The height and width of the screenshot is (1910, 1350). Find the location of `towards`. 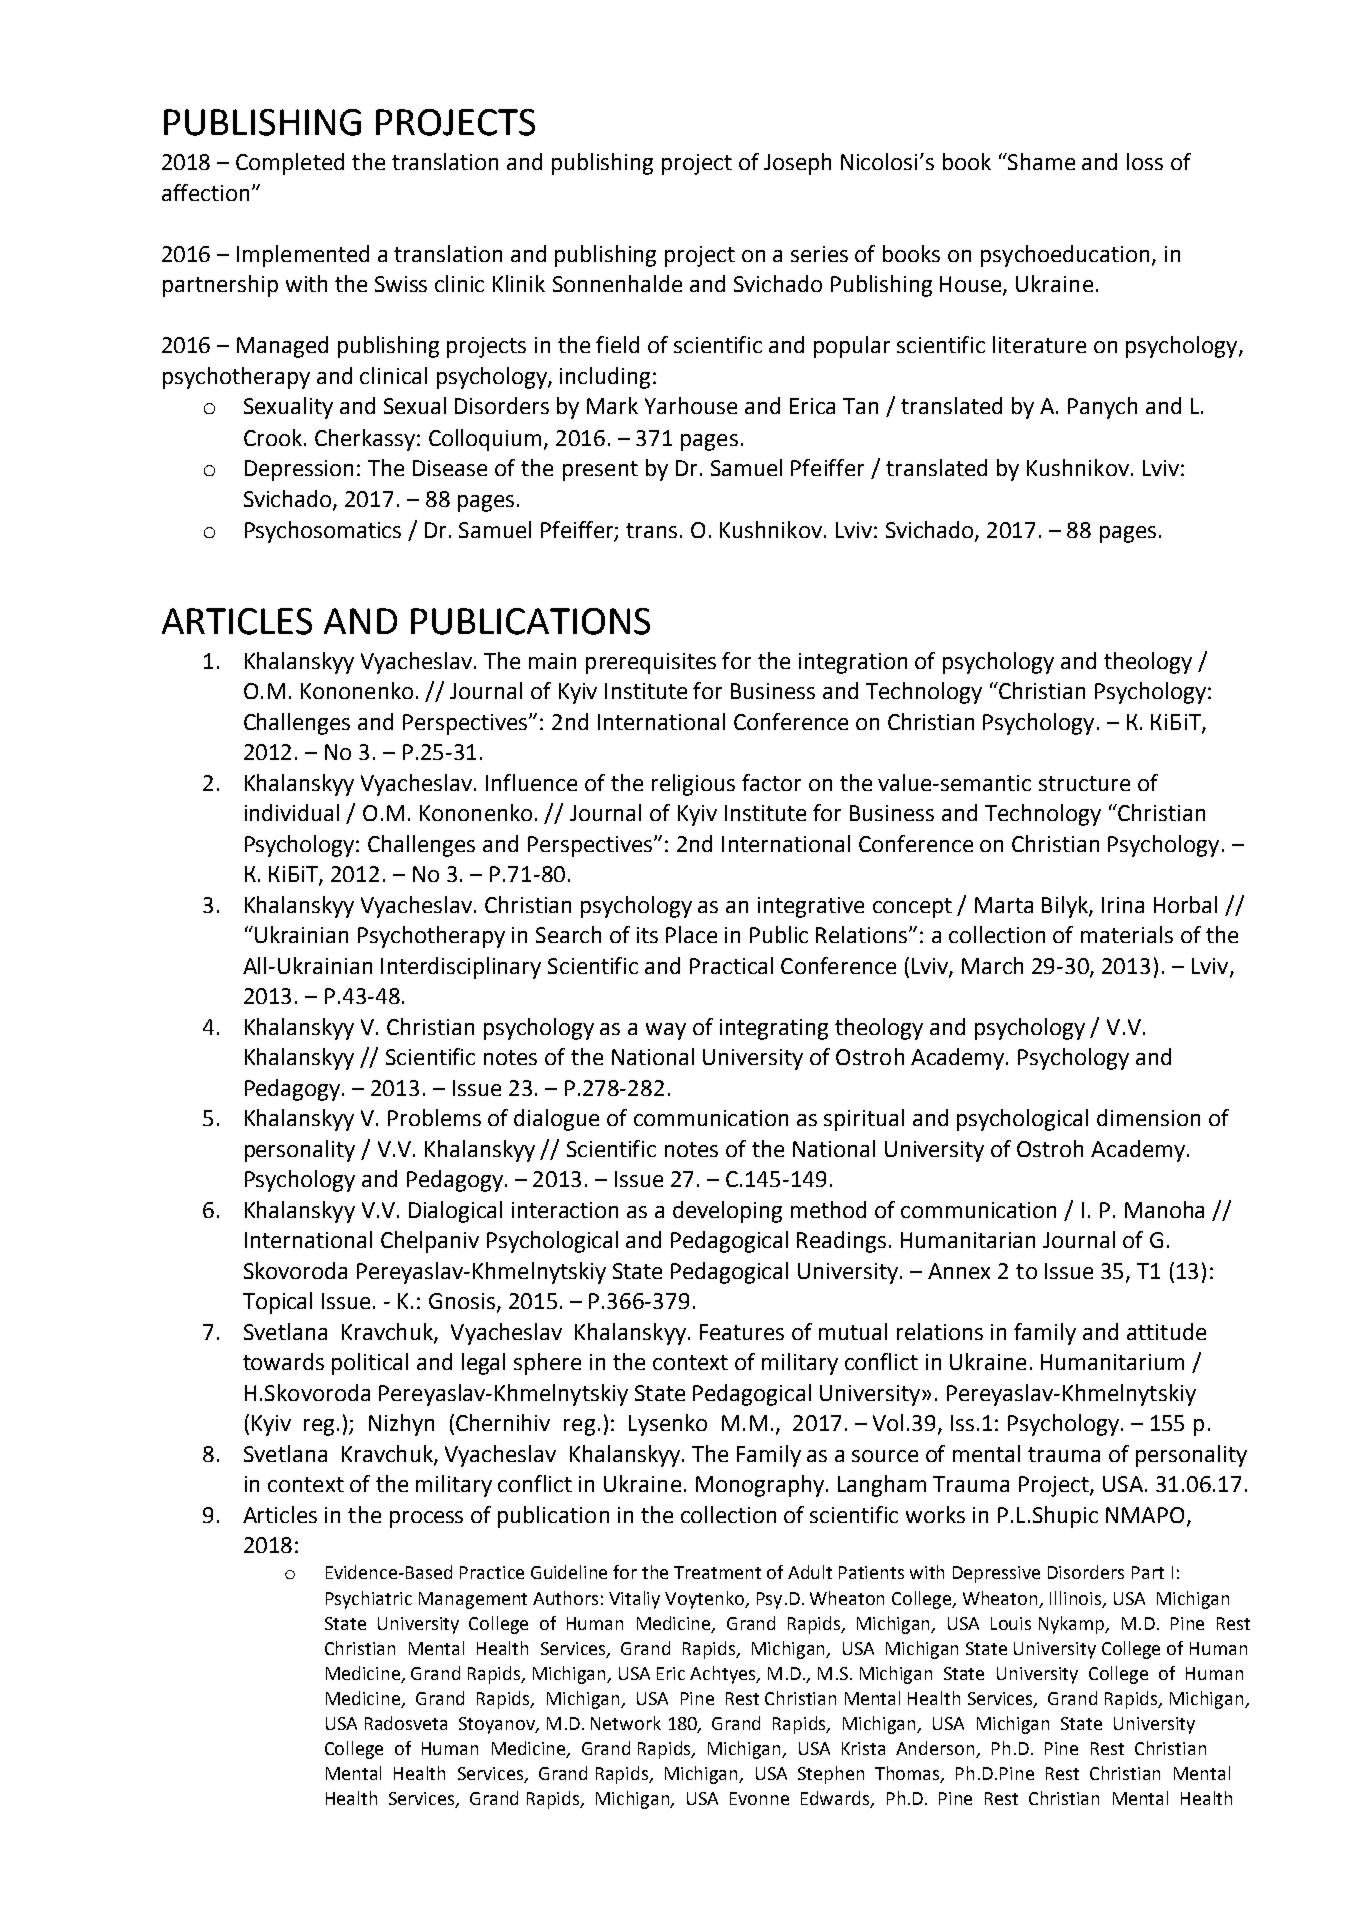

towards is located at coordinates (283, 1361).
